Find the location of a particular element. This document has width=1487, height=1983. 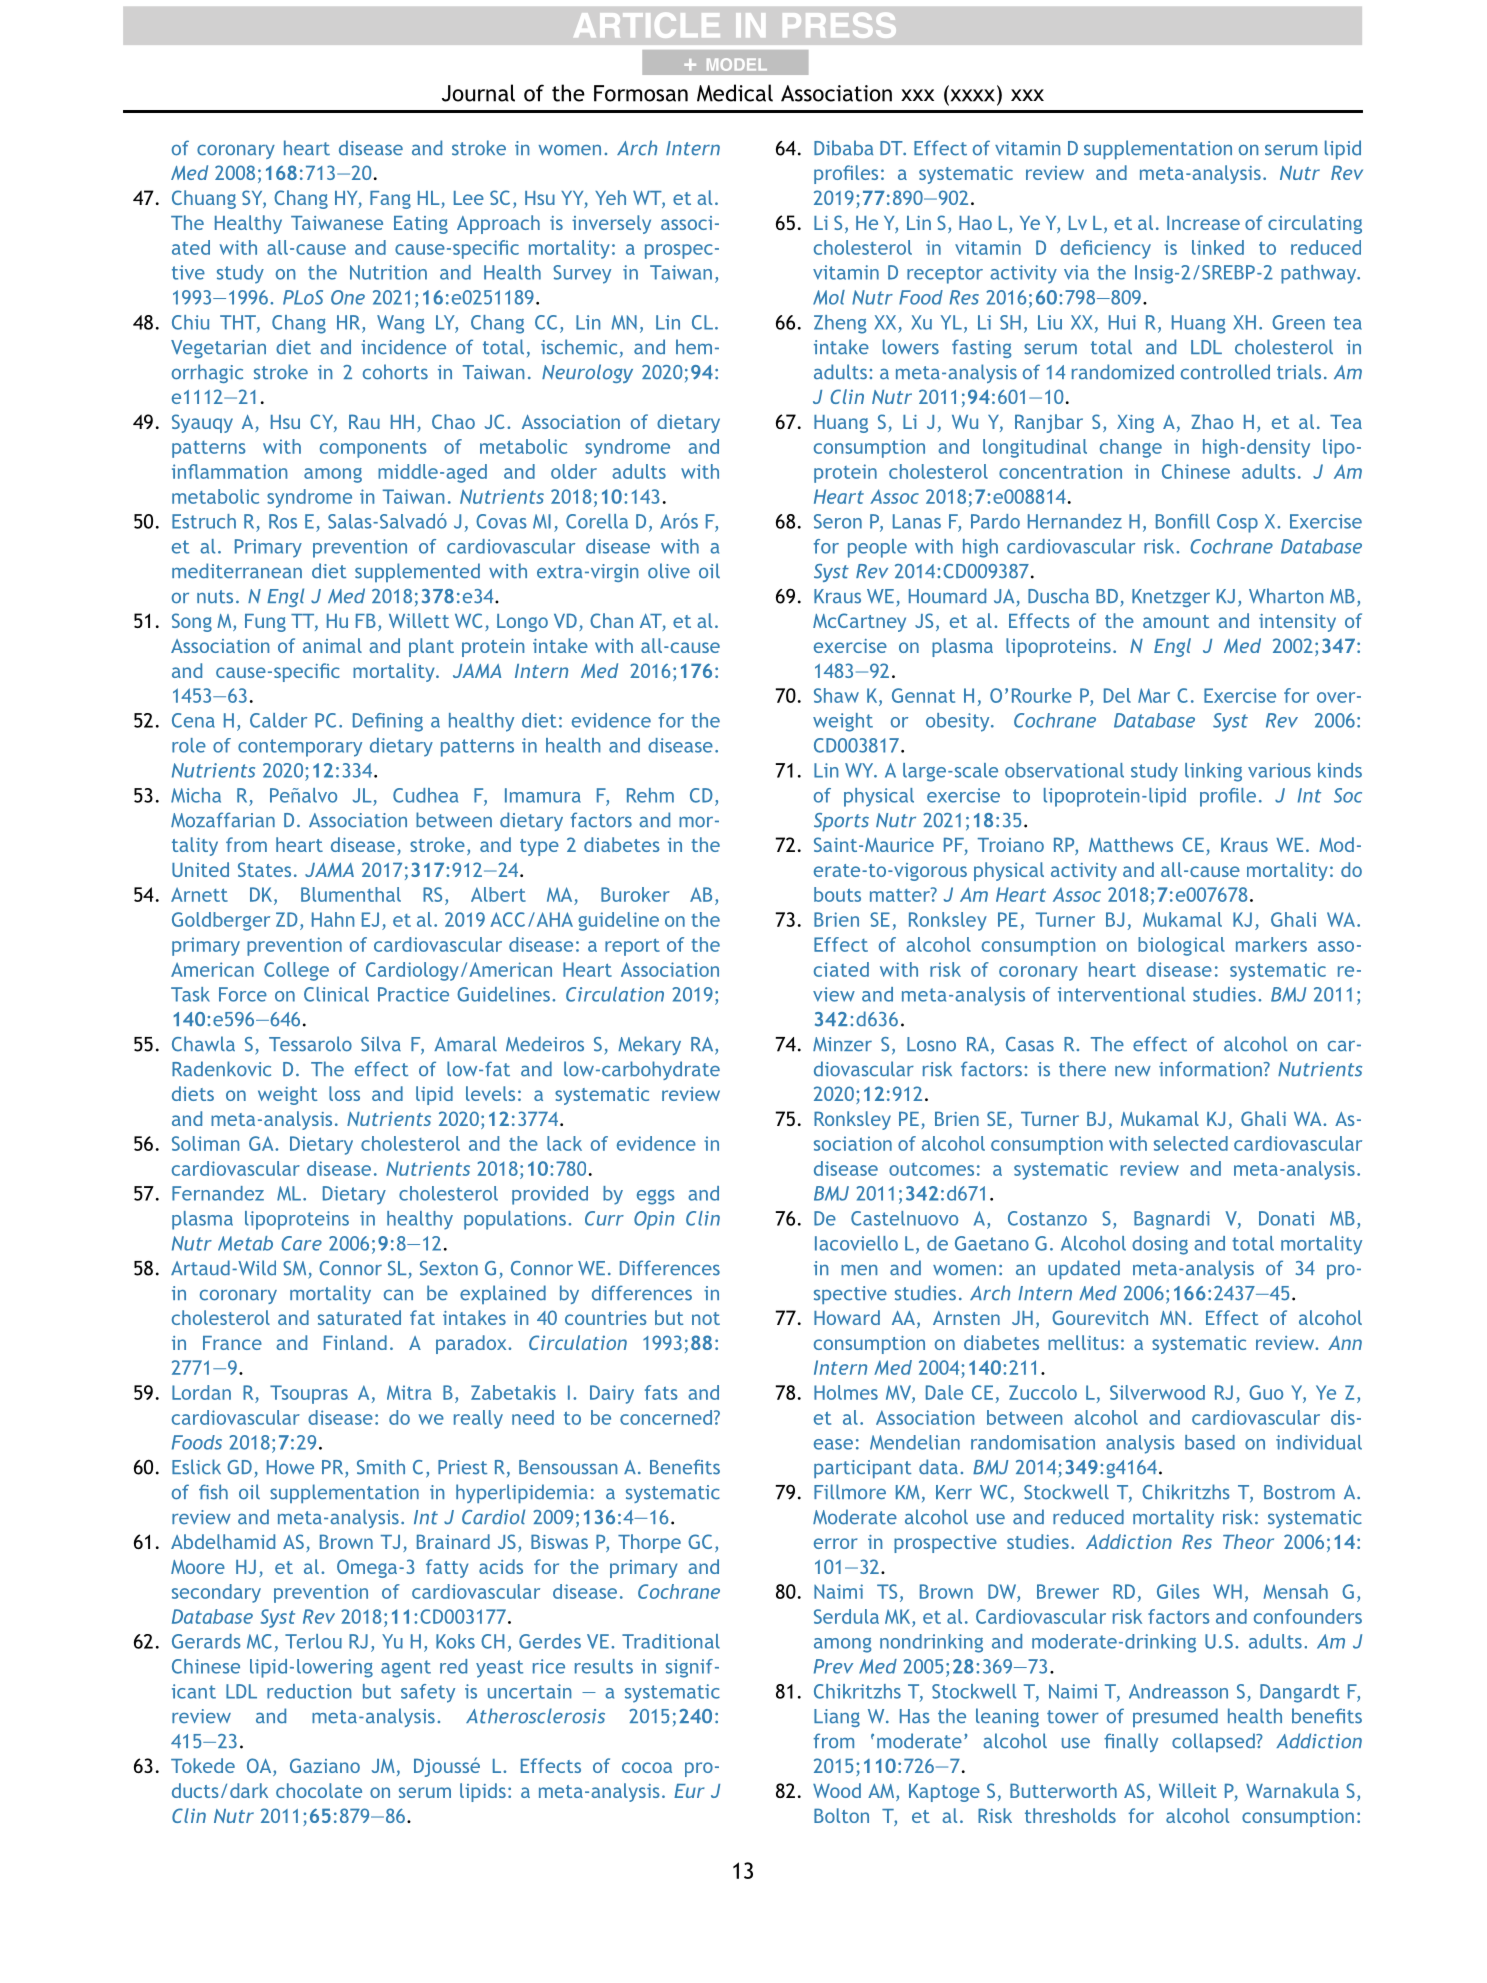

eggs is located at coordinates (656, 1197).
